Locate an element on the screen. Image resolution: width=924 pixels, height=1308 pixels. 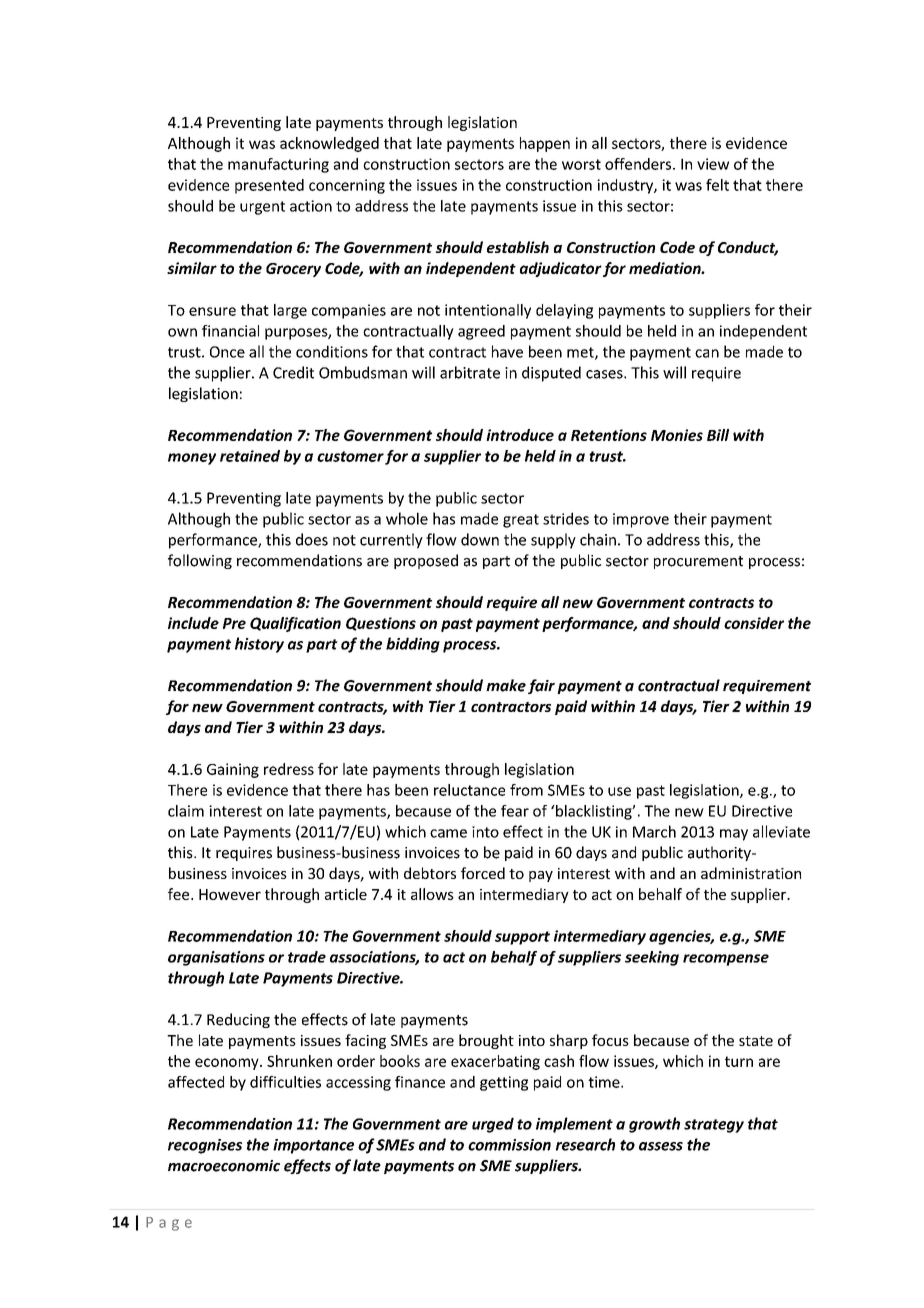
reluctance is located at coordinates (469, 790).
